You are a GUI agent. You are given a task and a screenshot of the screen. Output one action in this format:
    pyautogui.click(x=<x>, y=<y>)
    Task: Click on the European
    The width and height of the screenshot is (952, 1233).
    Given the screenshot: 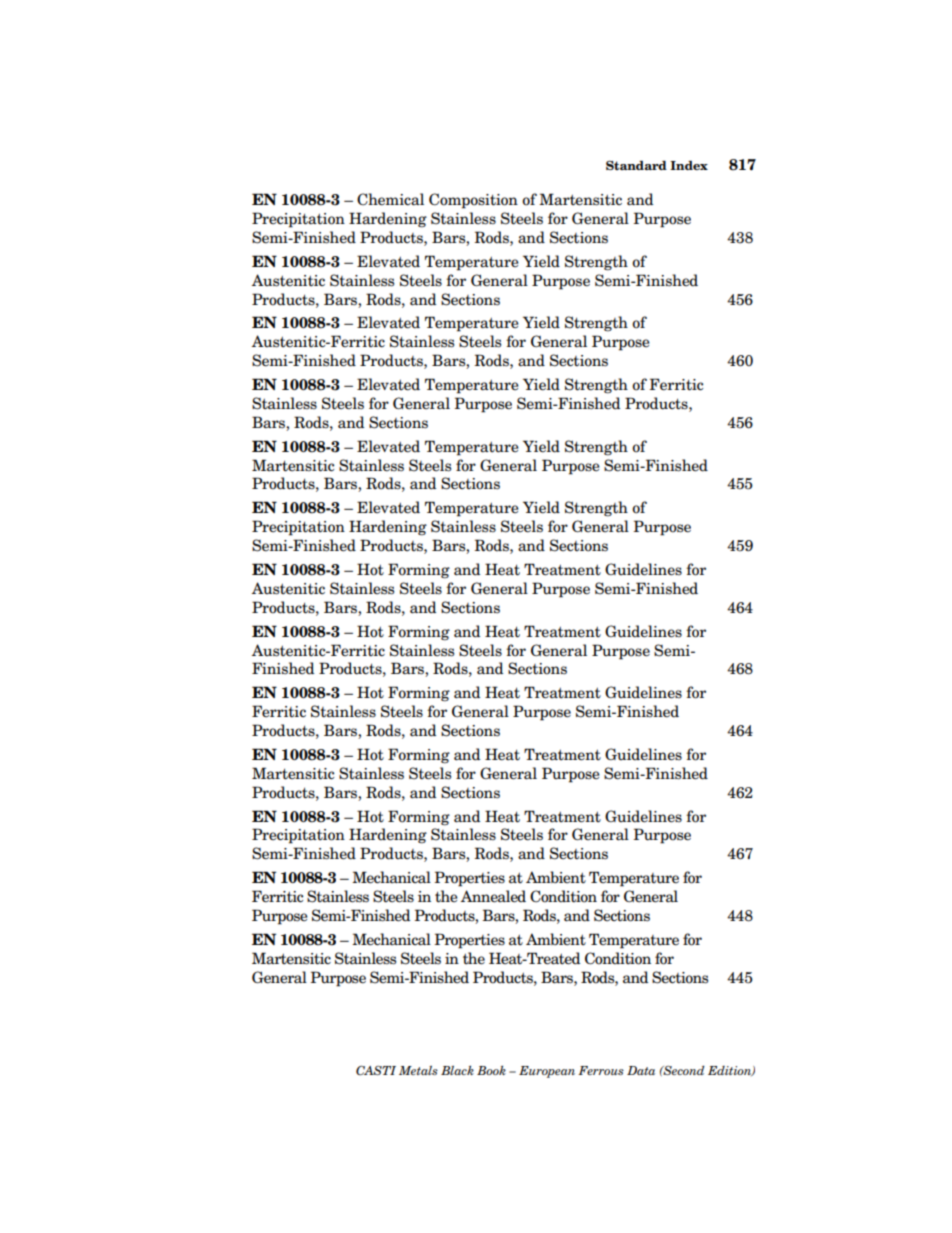 What is the action you would take?
    pyautogui.click(x=547, y=1072)
